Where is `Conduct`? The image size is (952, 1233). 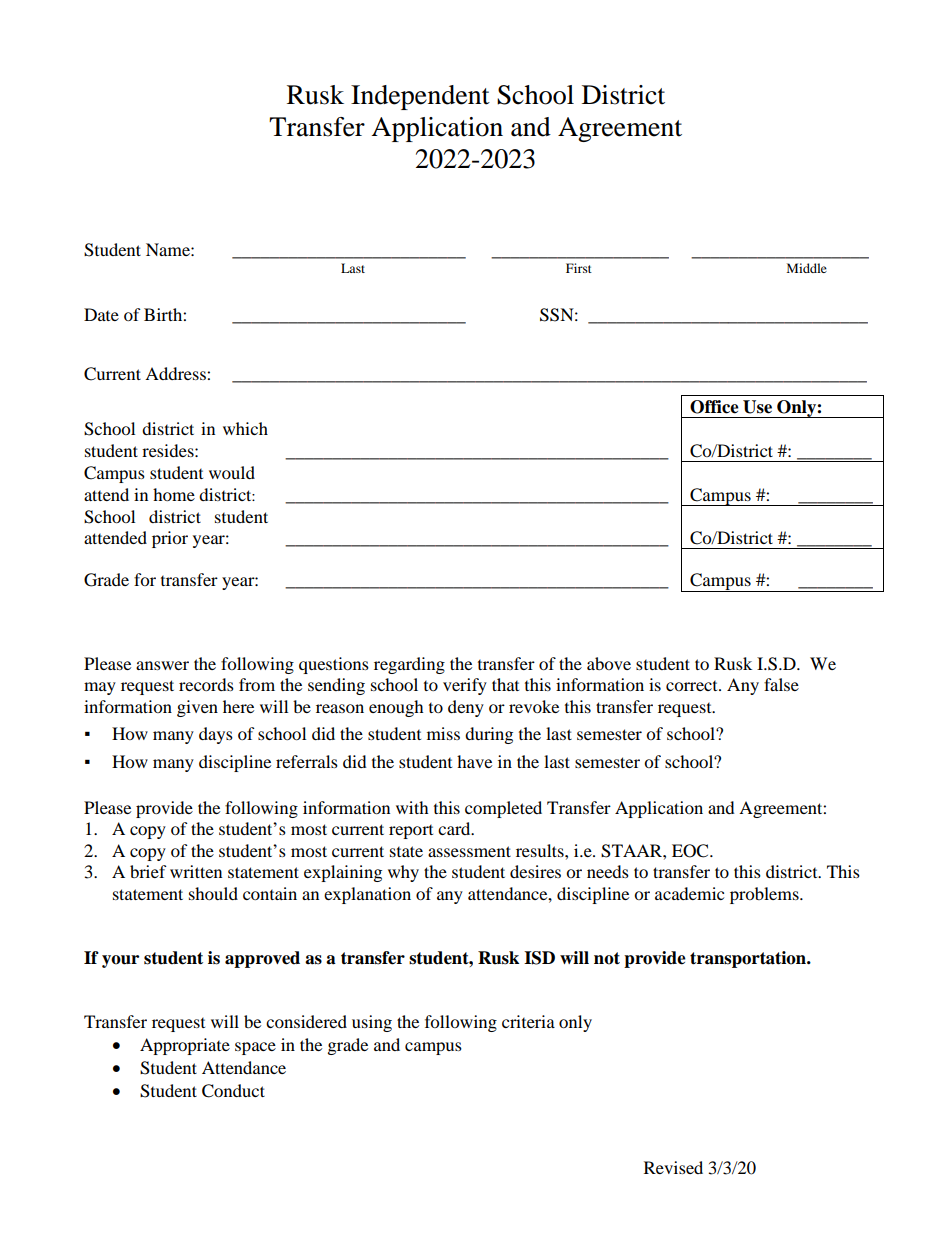
Conduct is located at coordinates (233, 1091).
